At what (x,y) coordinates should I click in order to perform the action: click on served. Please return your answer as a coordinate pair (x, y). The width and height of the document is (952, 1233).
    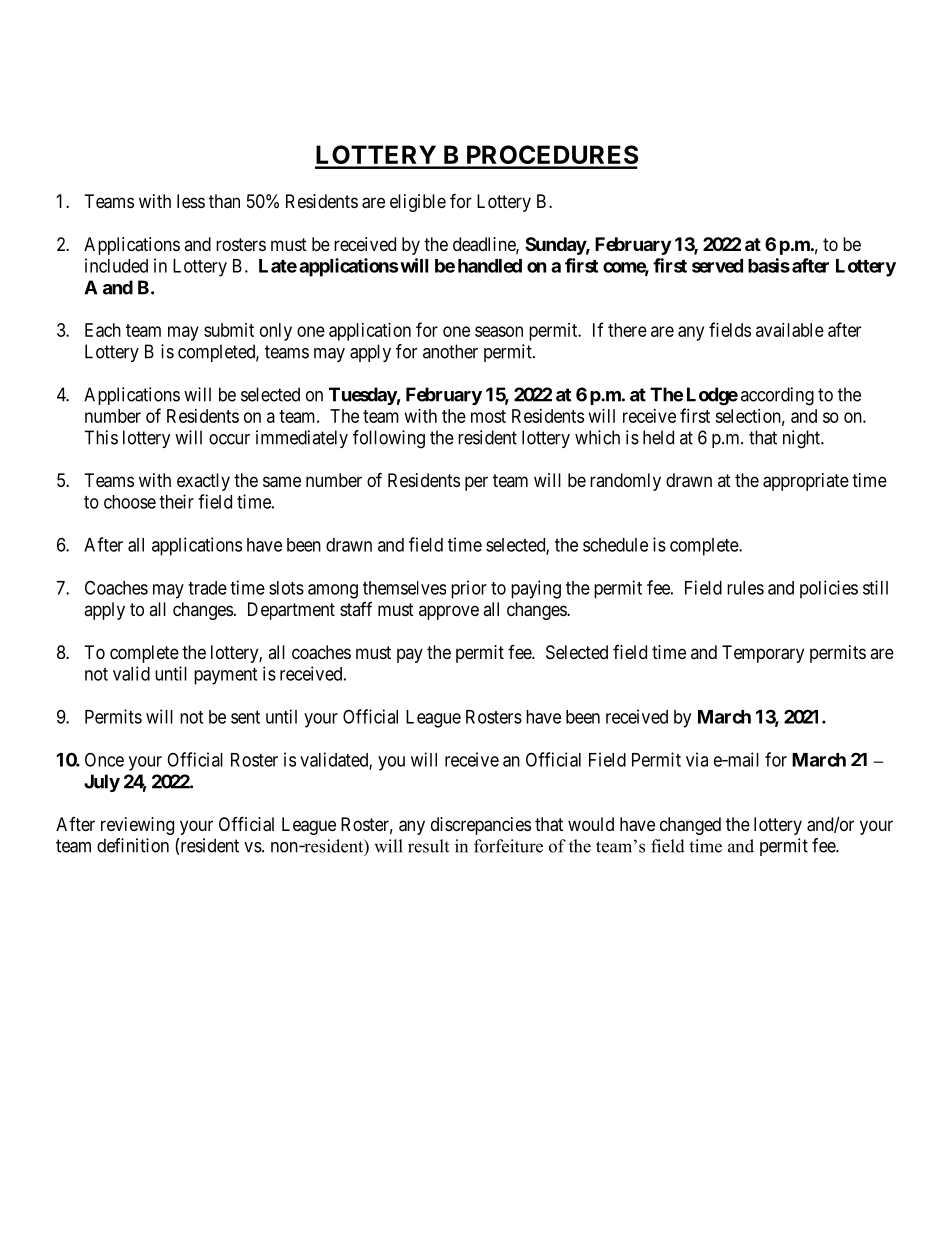
    Looking at the image, I should click on (717, 266).
